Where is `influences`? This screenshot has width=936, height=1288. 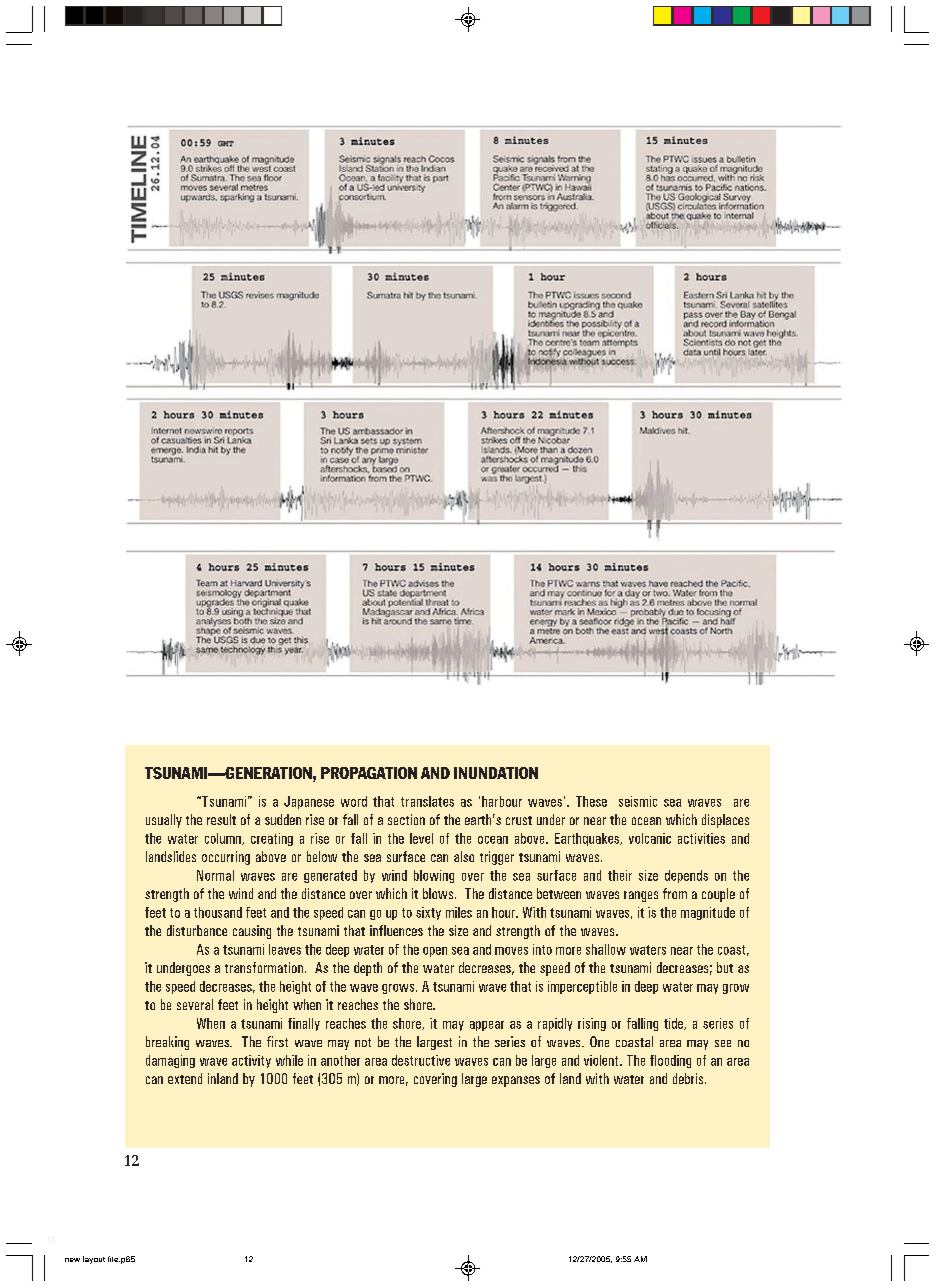
influences is located at coordinates (396, 930).
